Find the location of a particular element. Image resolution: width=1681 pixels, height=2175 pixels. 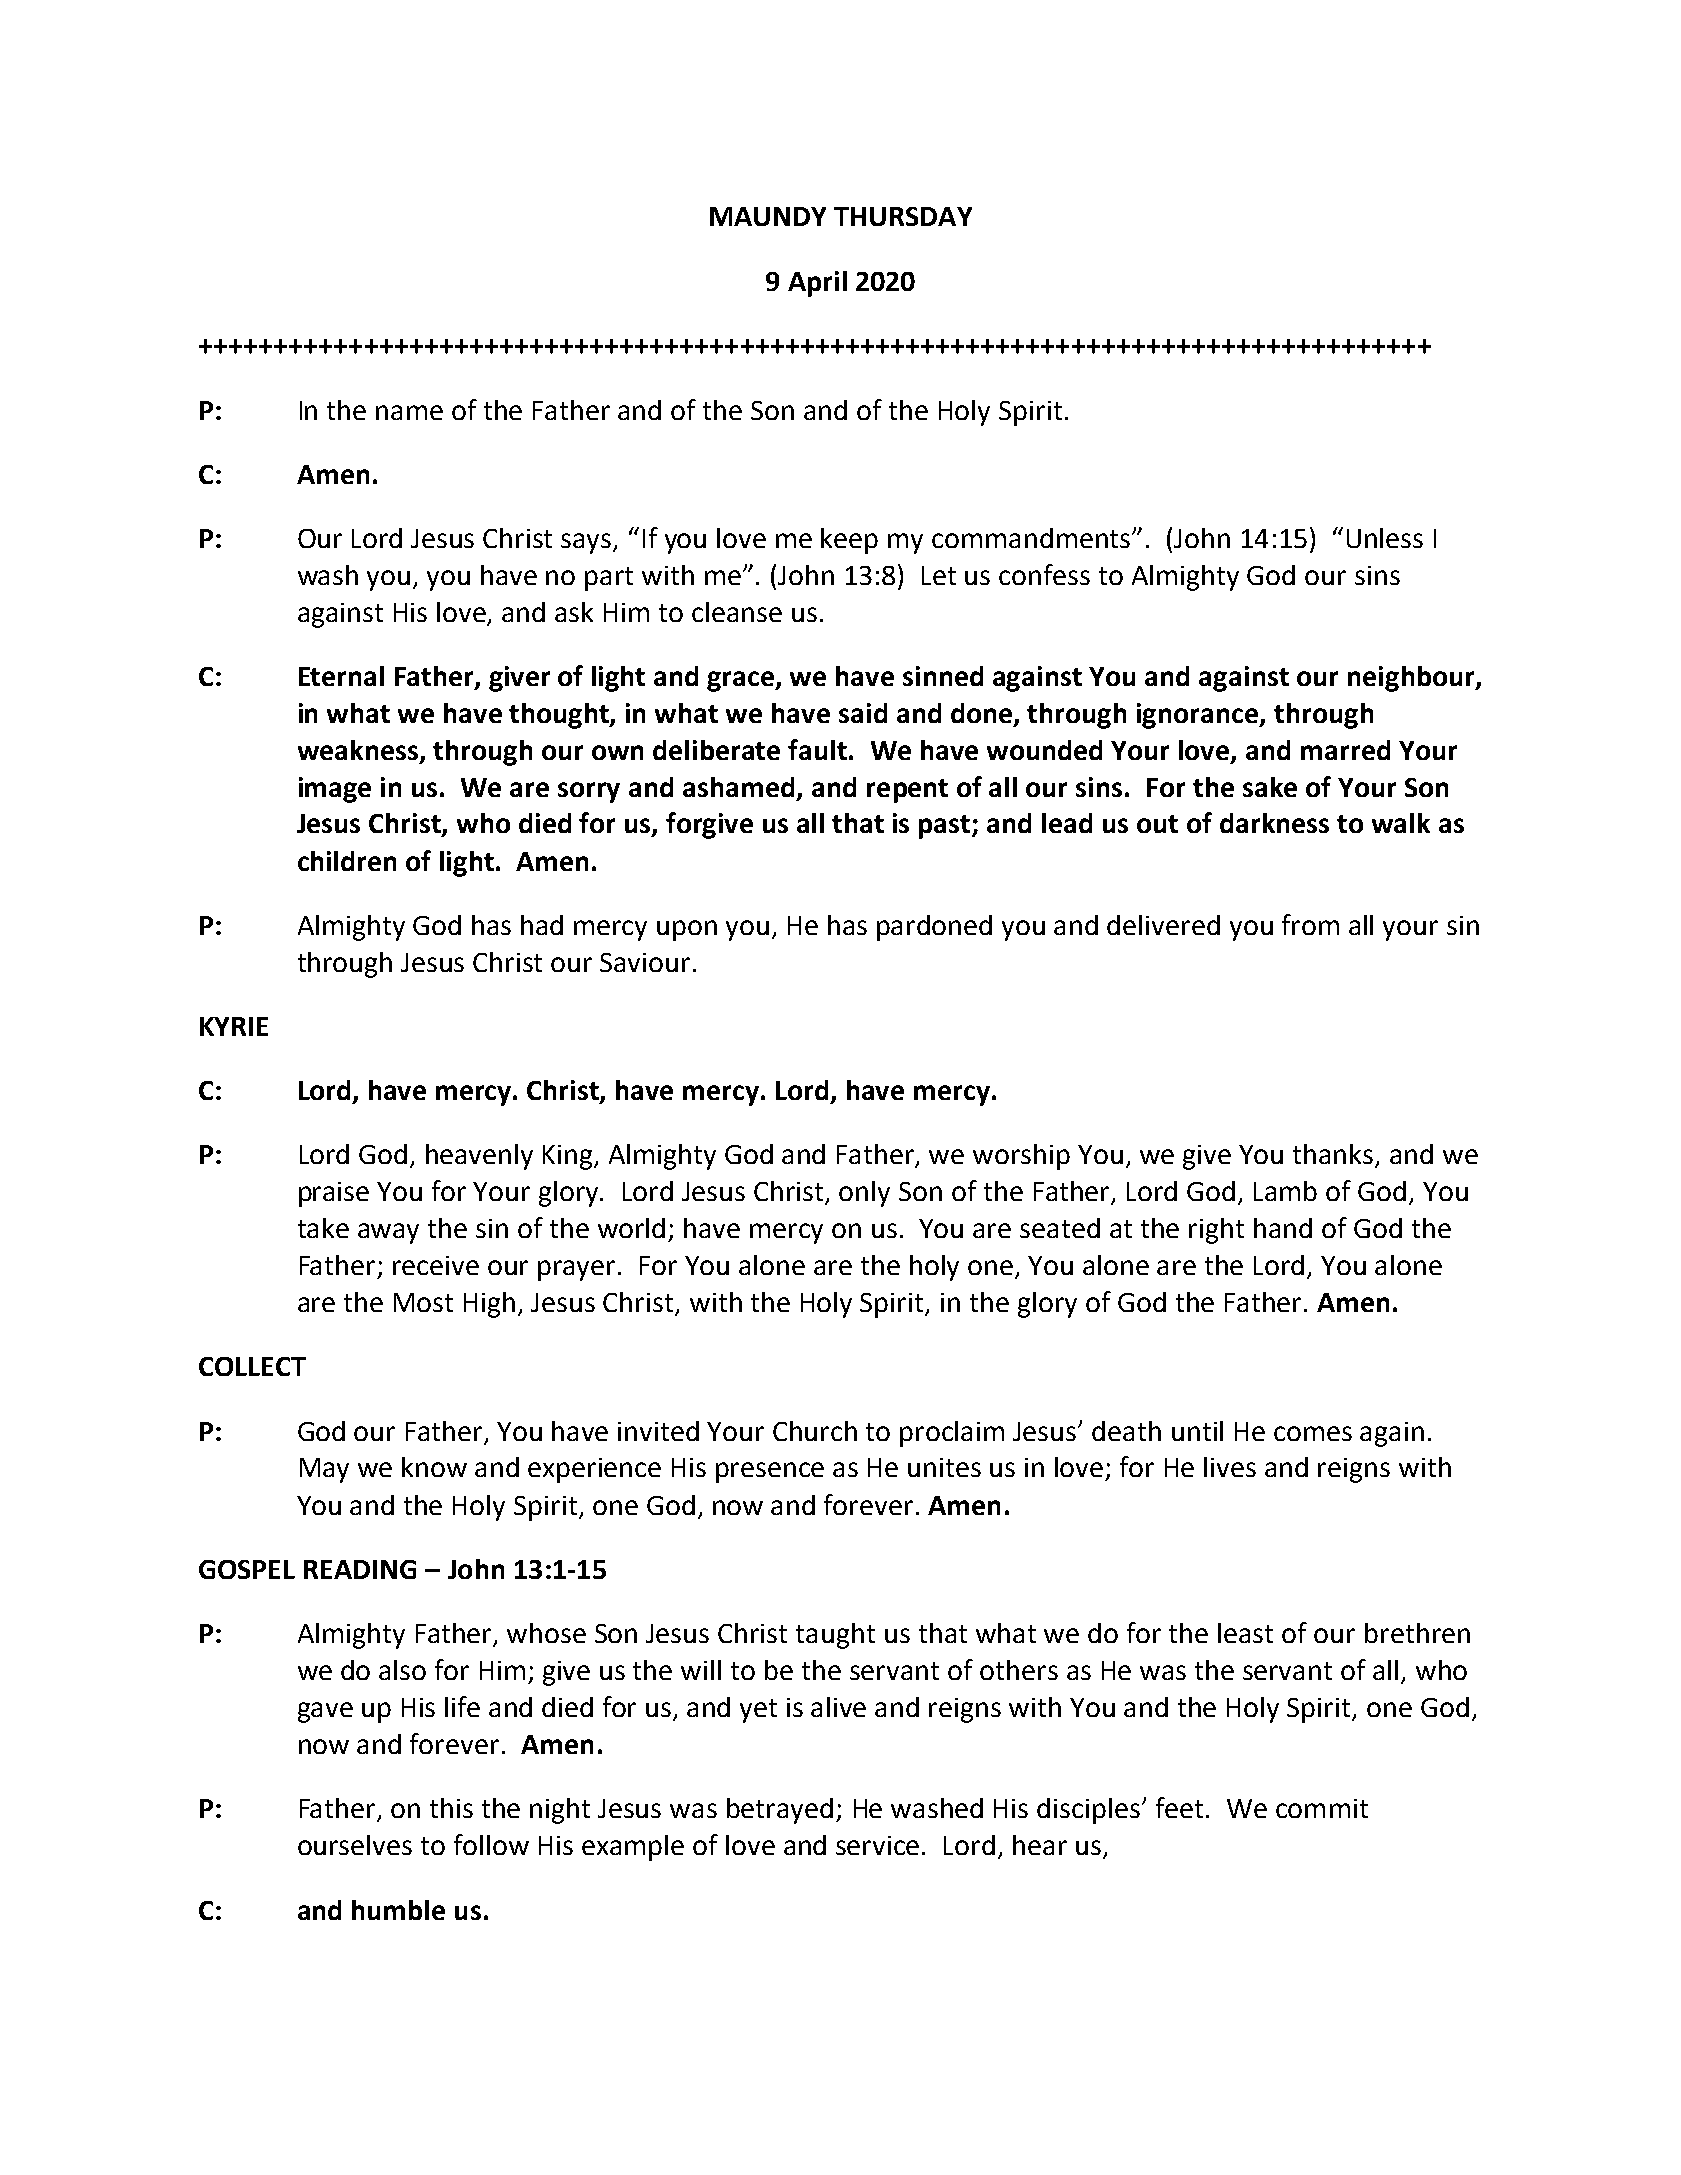

name is located at coordinates (409, 412).
